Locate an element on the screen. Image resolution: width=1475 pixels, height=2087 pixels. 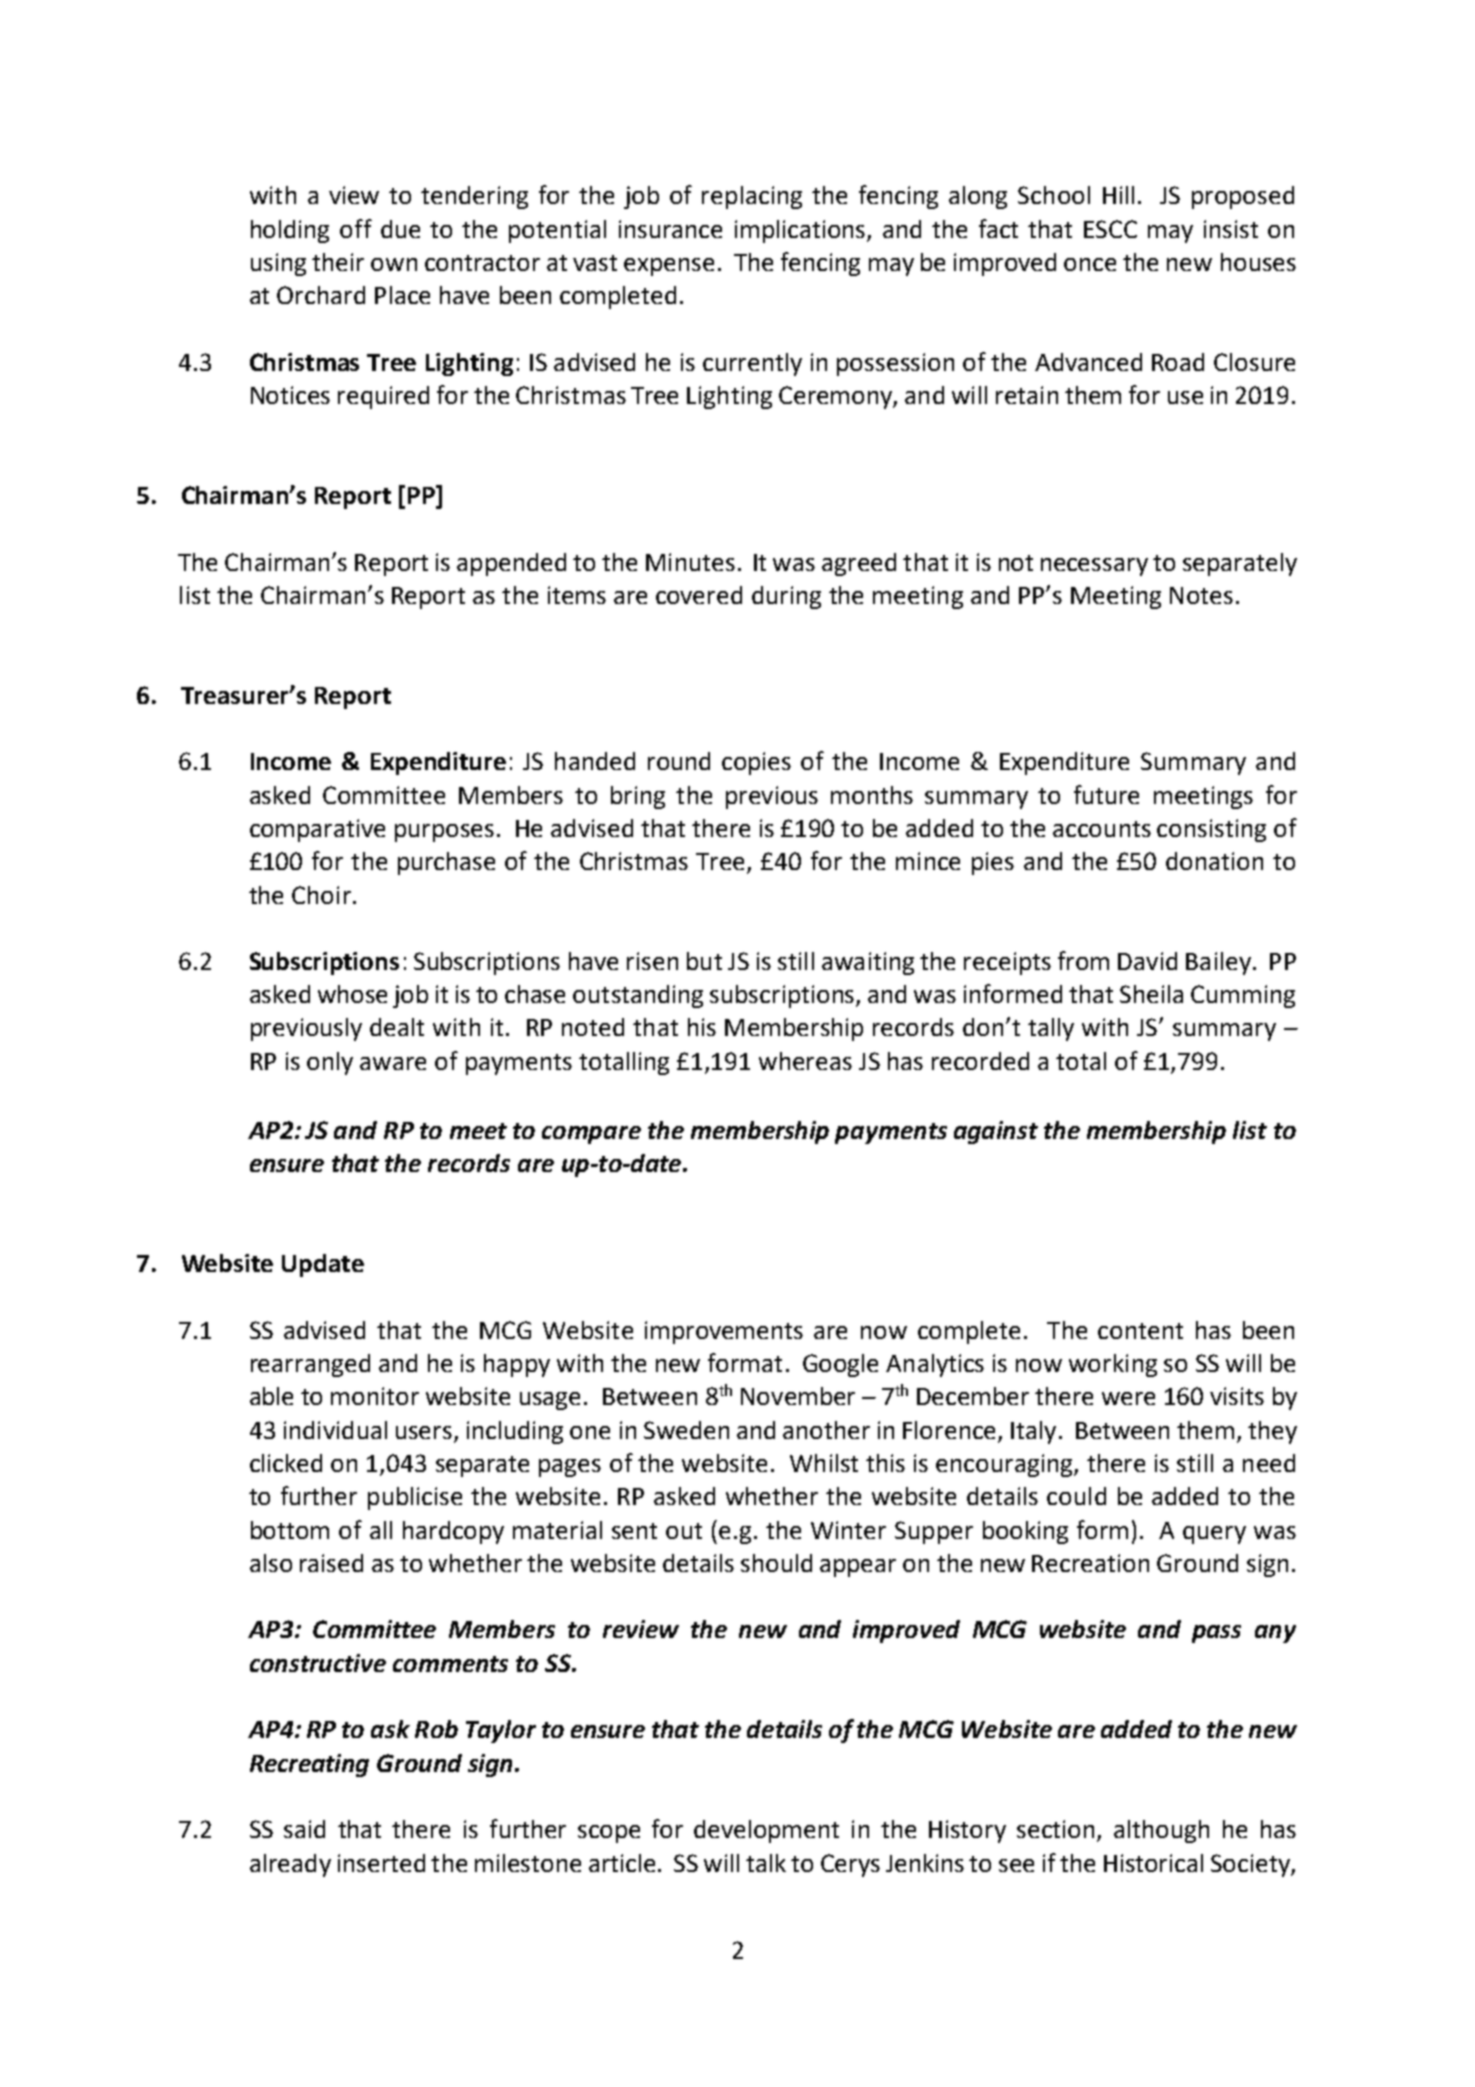
future is located at coordinates (1106, 794).
